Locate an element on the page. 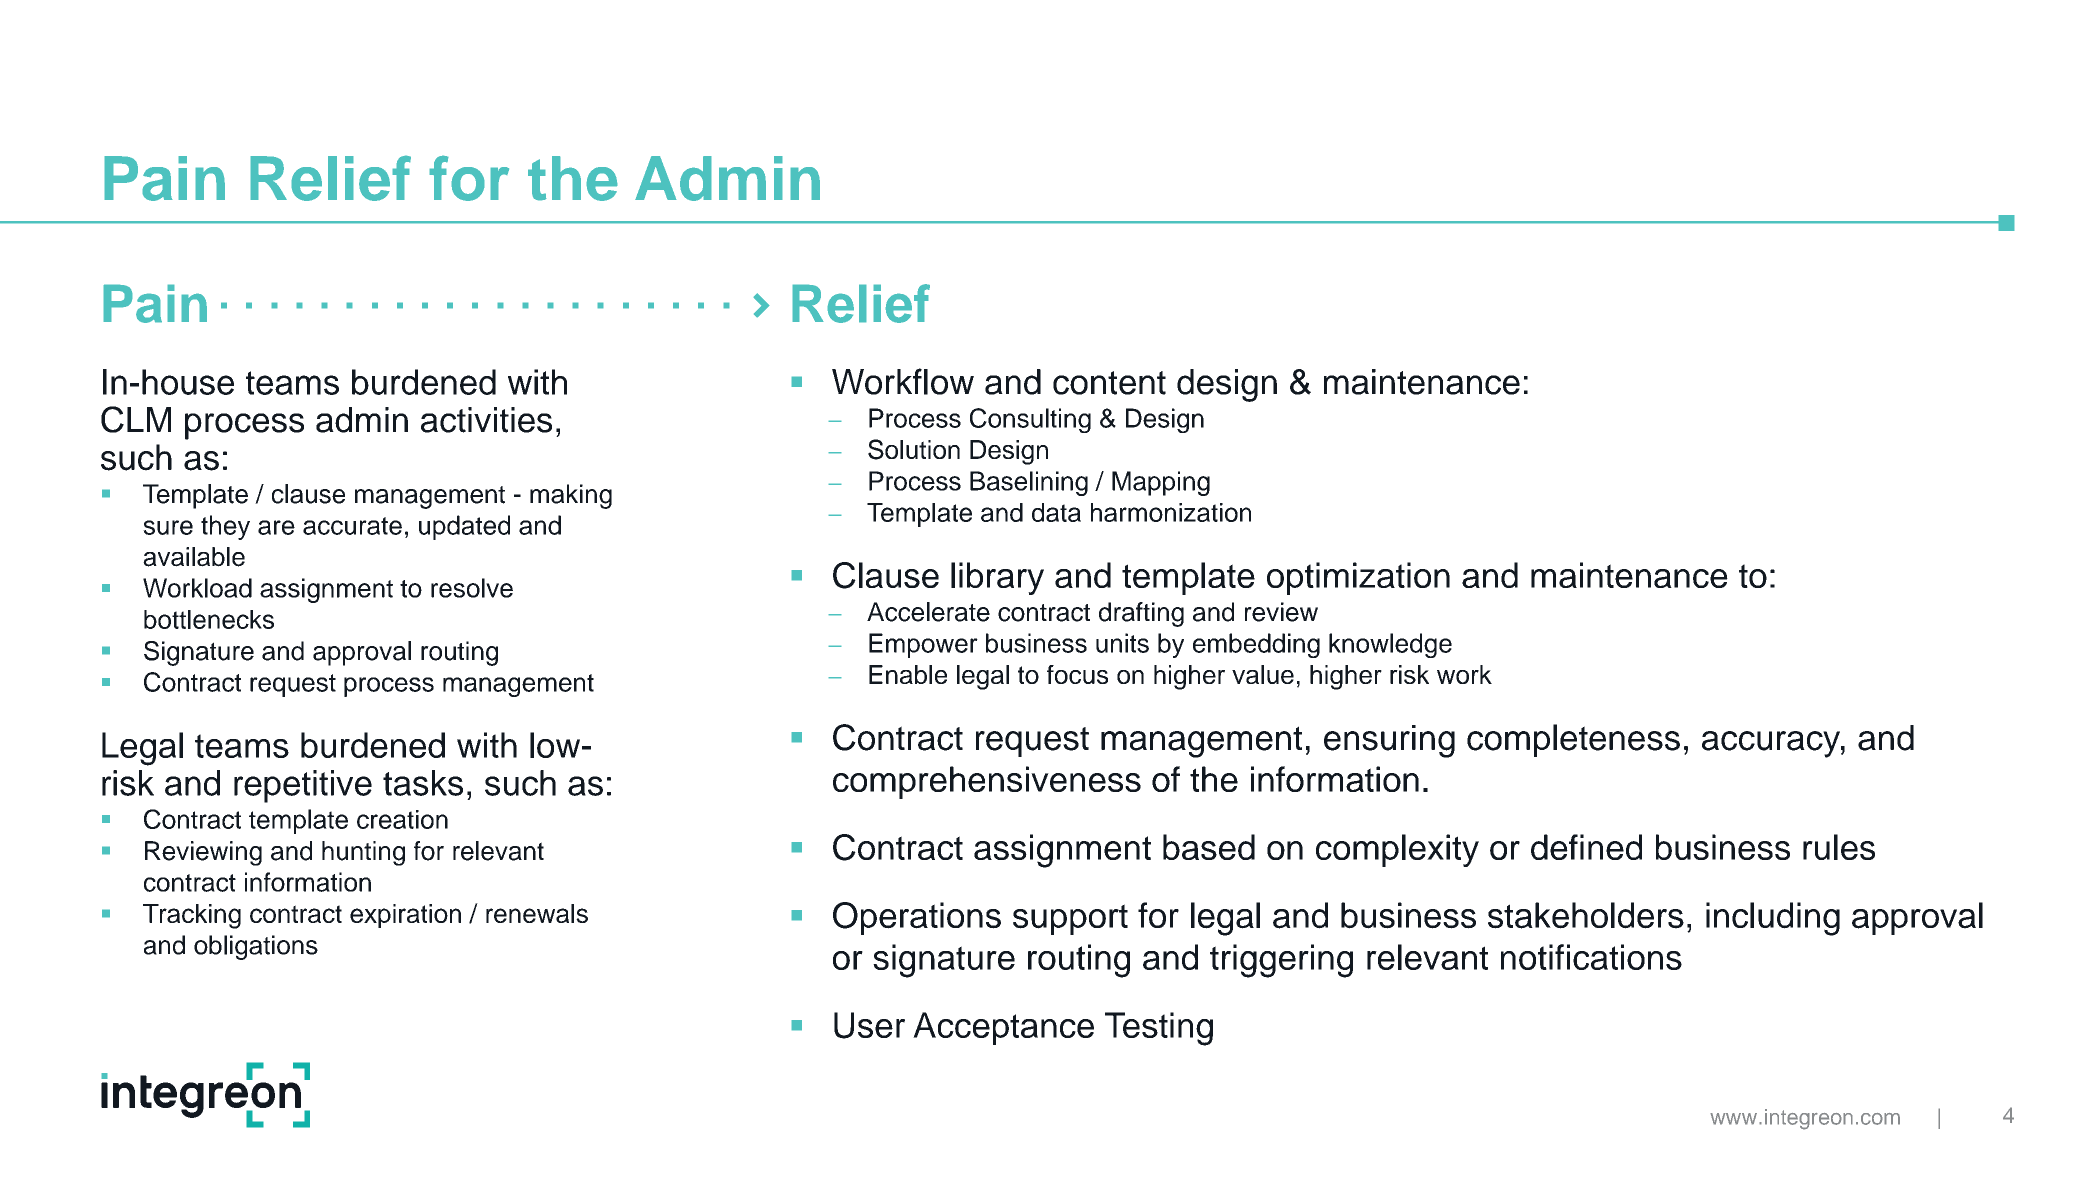  completeness is located at coordinates (1573, 740).
